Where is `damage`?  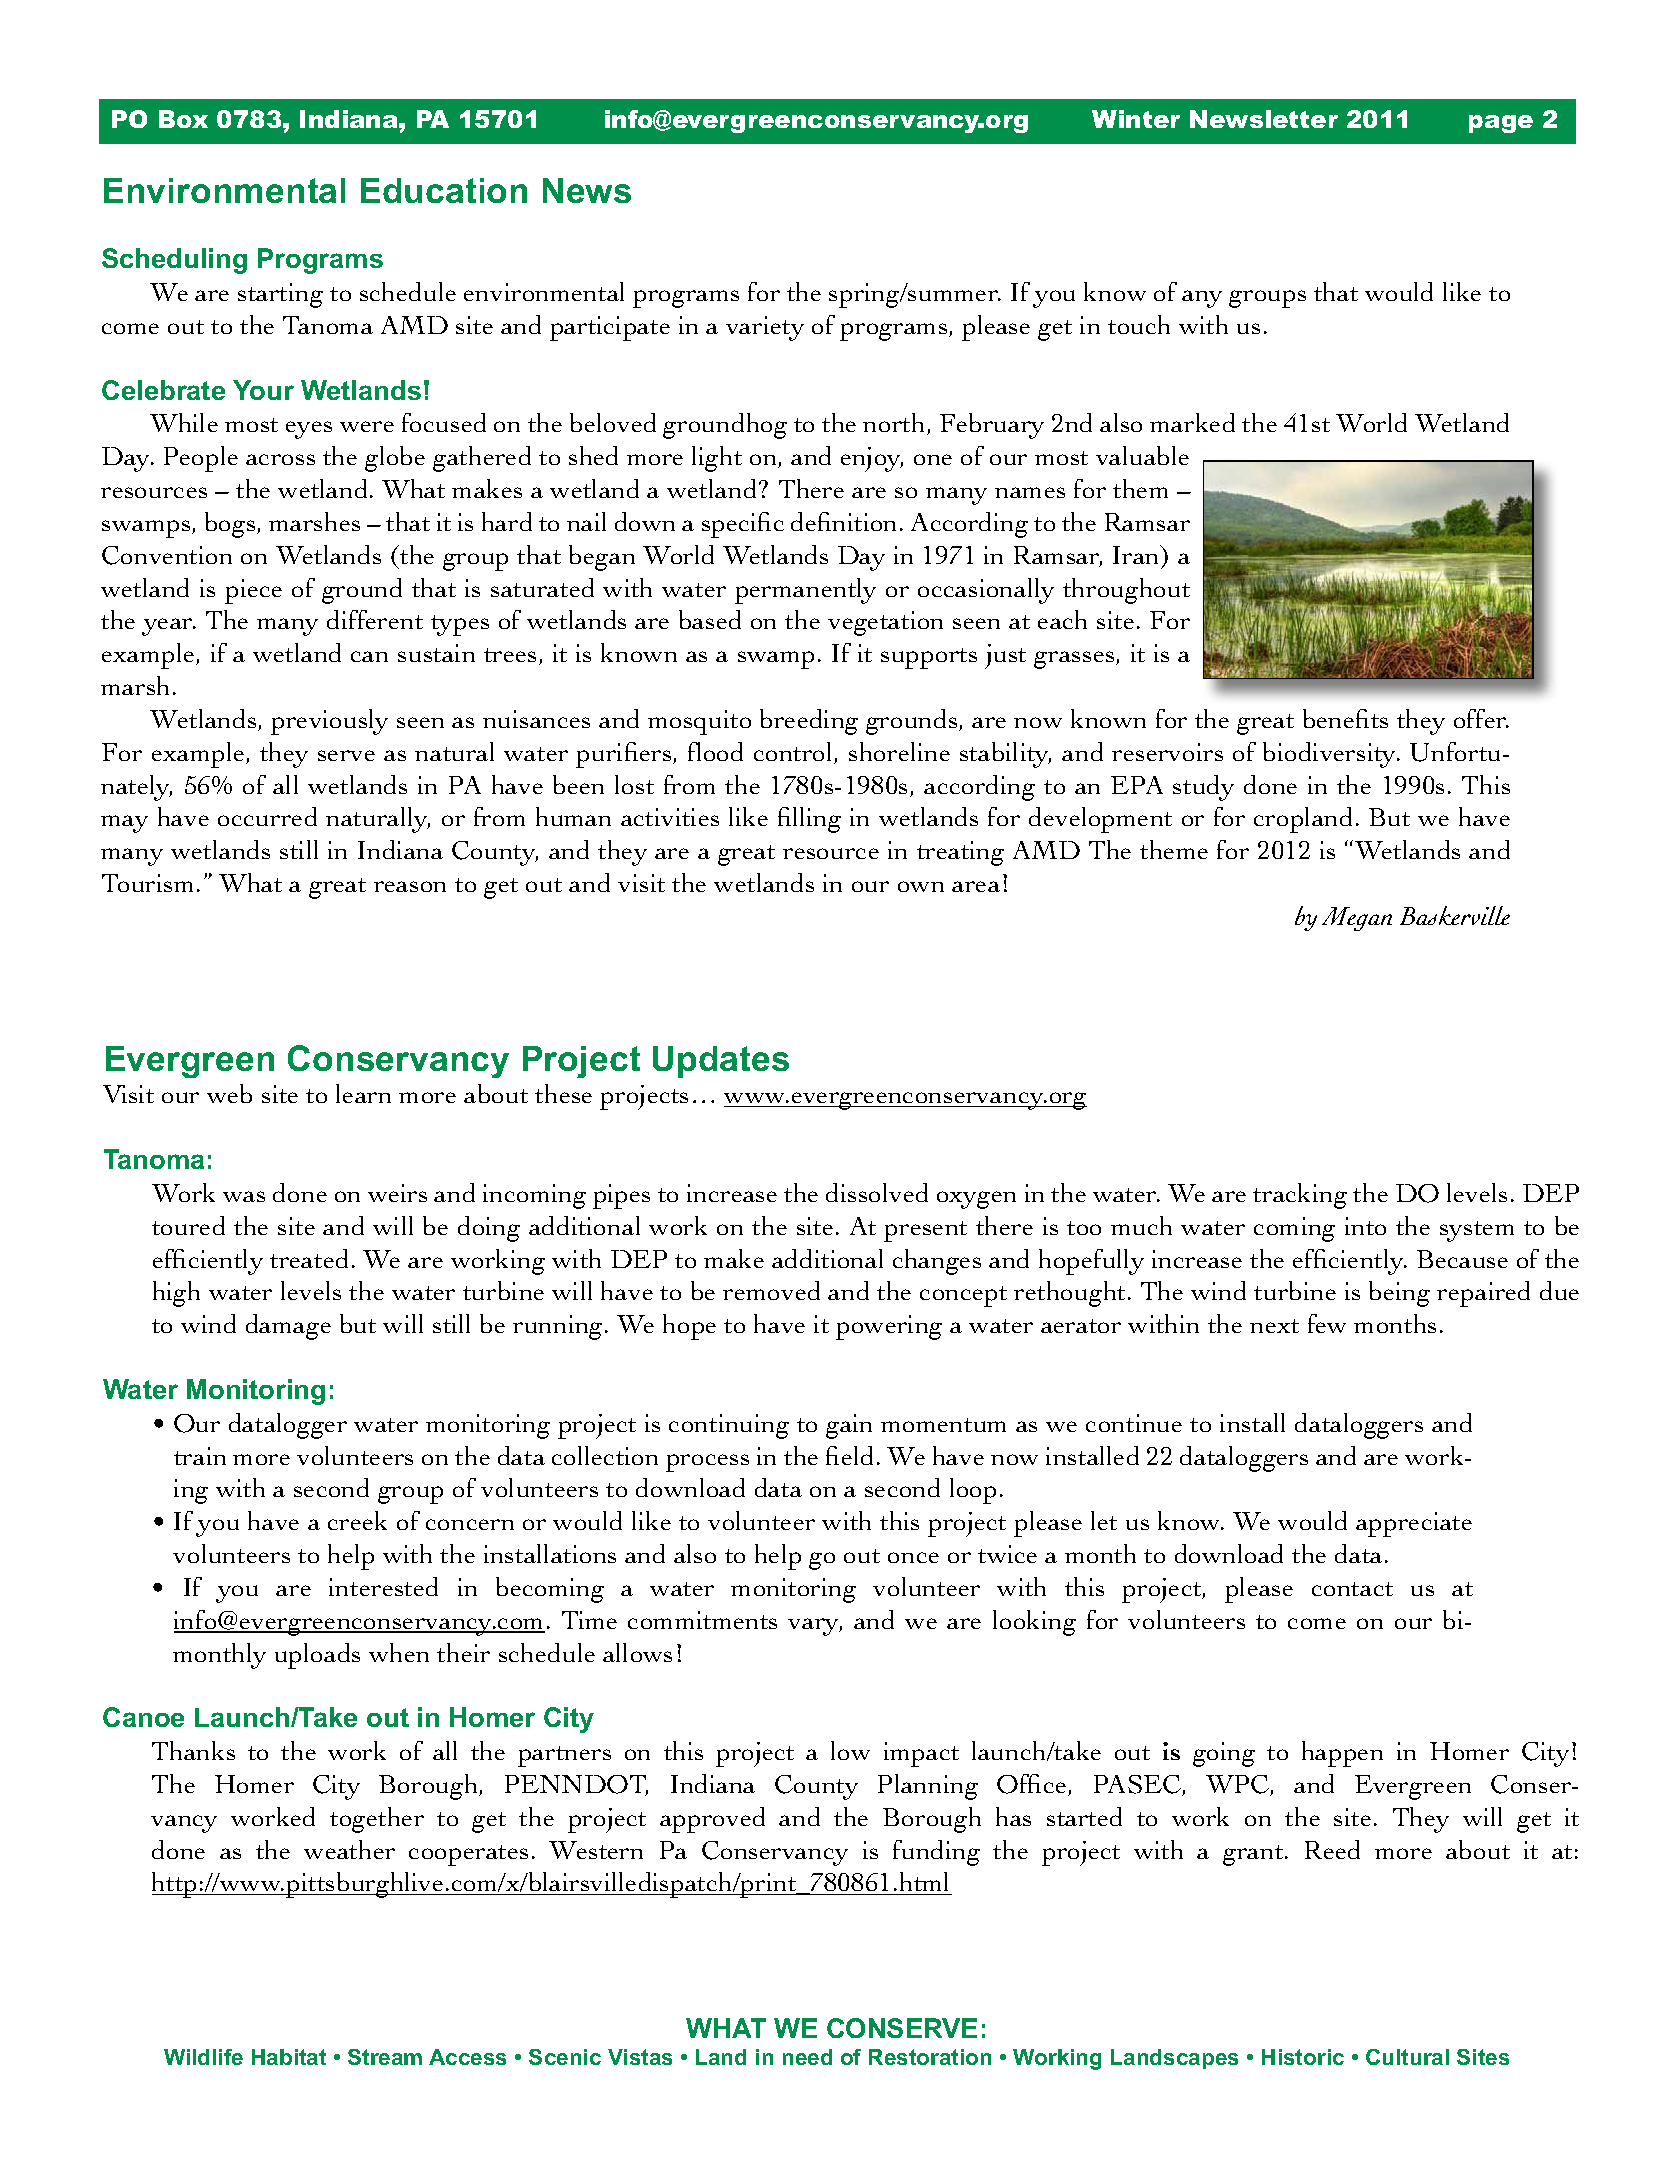 damage is located at coordinates (288, 1327).
